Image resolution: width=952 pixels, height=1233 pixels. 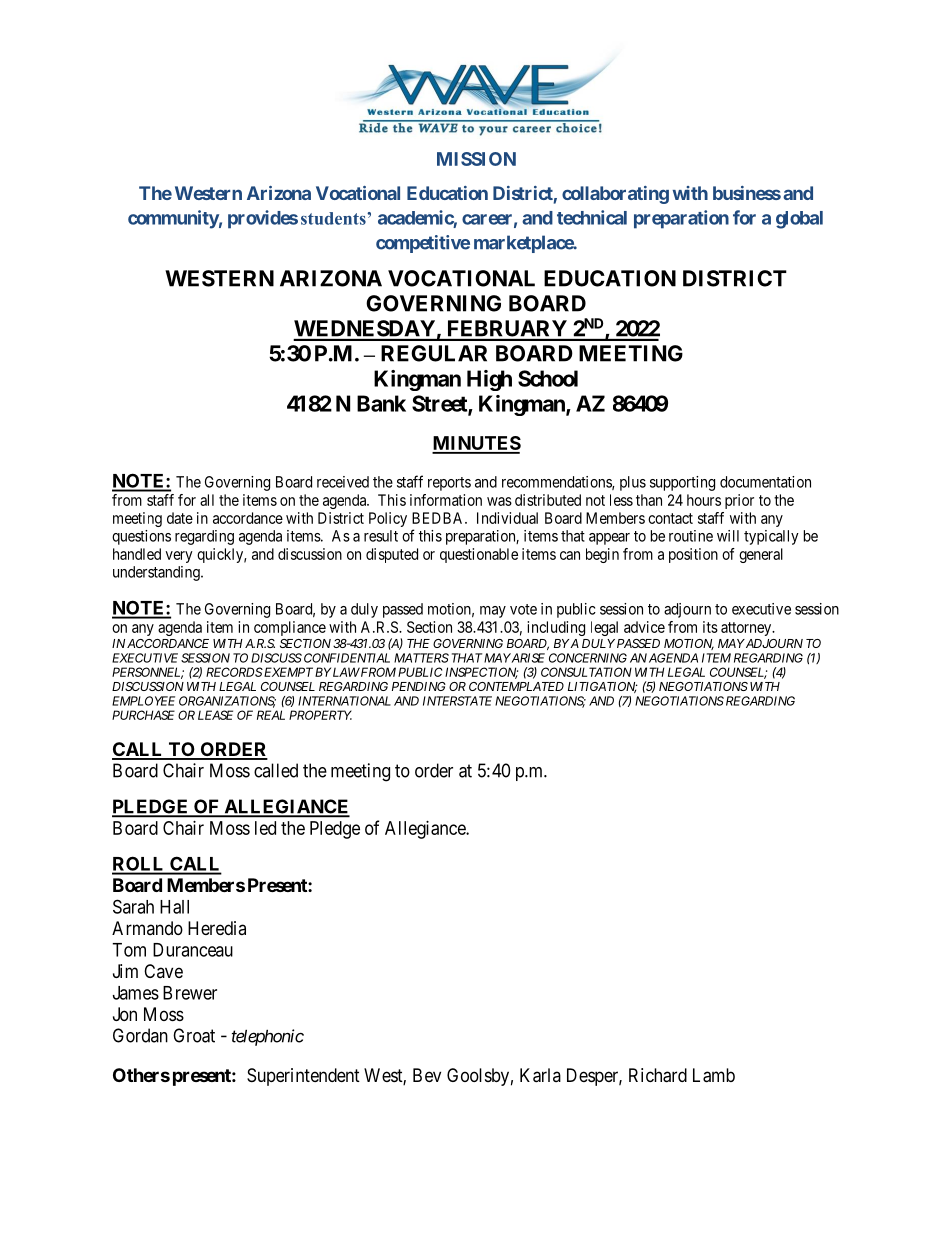 What do you see at coordinates (234, 672) in the document?
I see `RECORDS` at bounding box center [234, 672].
